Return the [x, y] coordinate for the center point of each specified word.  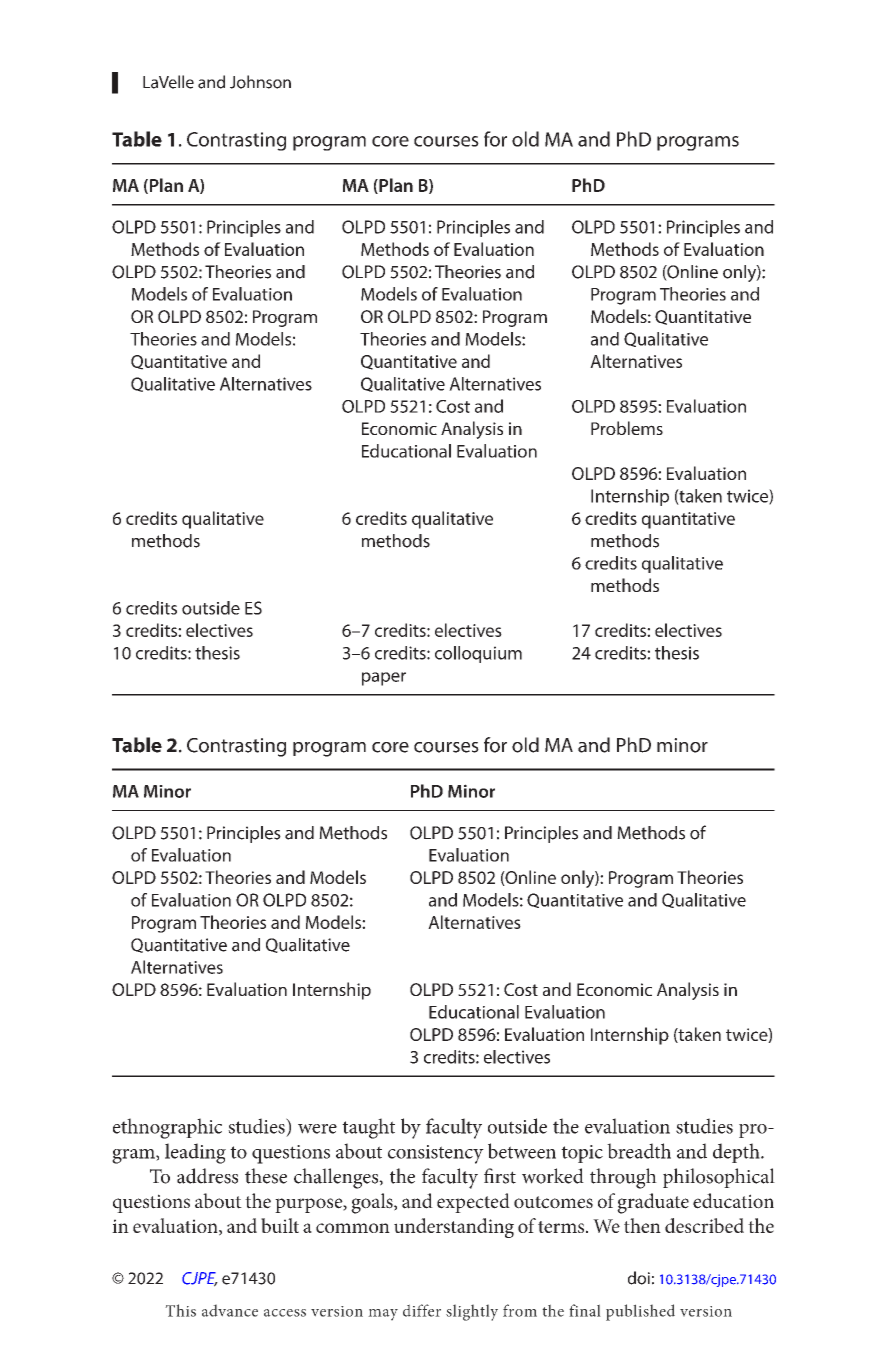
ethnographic [167, 1128]
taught [368, 1128]
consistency [436, 1154]
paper [384, 679]
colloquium [478, 654]
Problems [627, 428]
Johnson [260, 82]
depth [737, 1153]
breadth [639, 1151]
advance [230, 1310]
